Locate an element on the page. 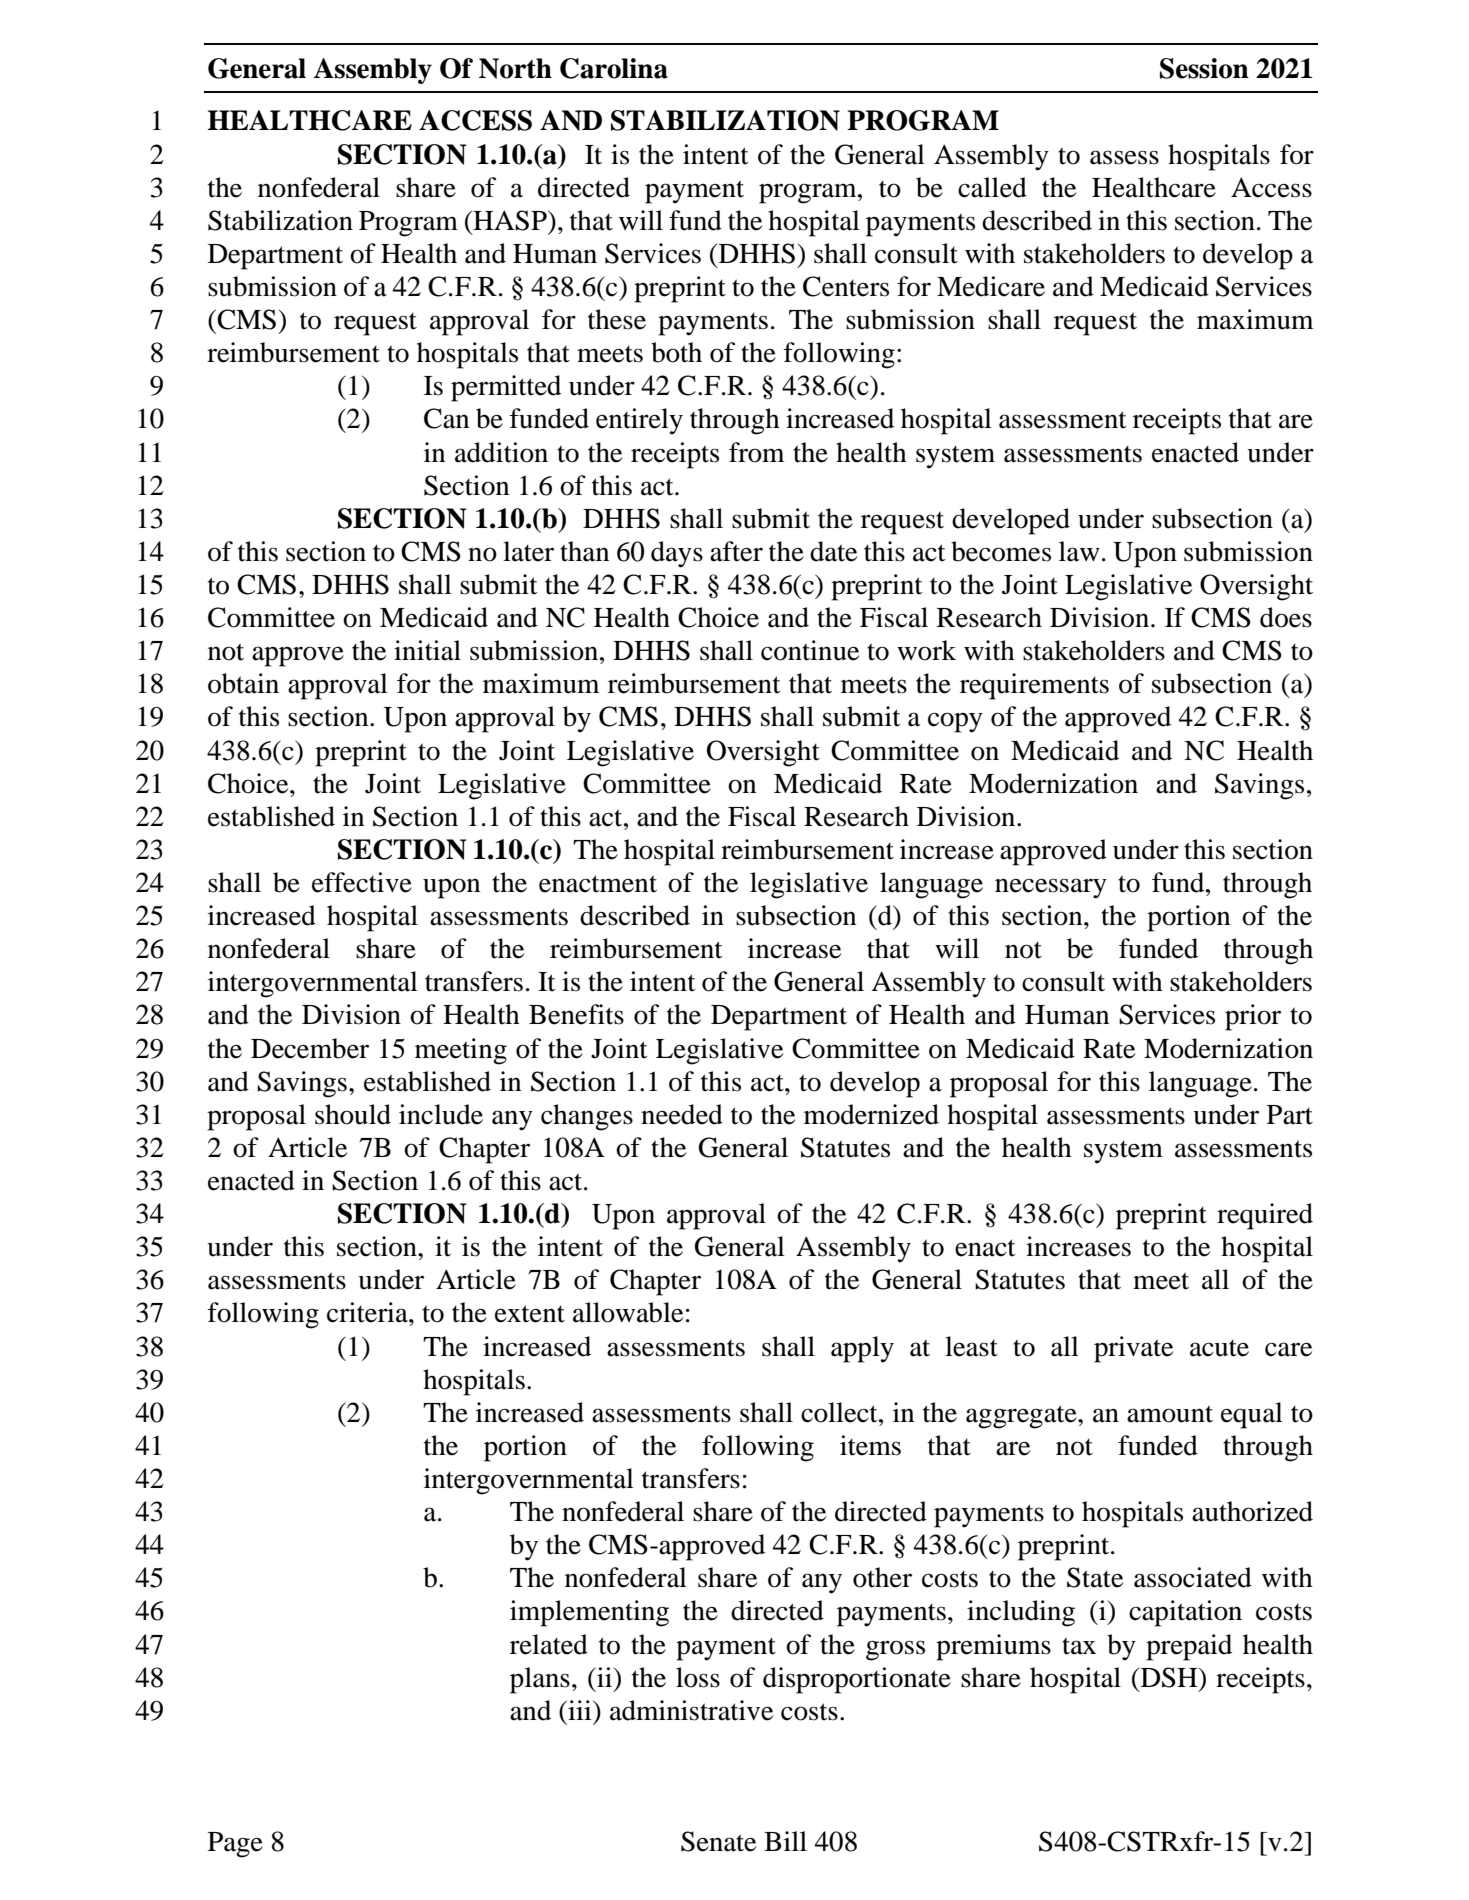  Session is located at coordinates (1204, 68).
